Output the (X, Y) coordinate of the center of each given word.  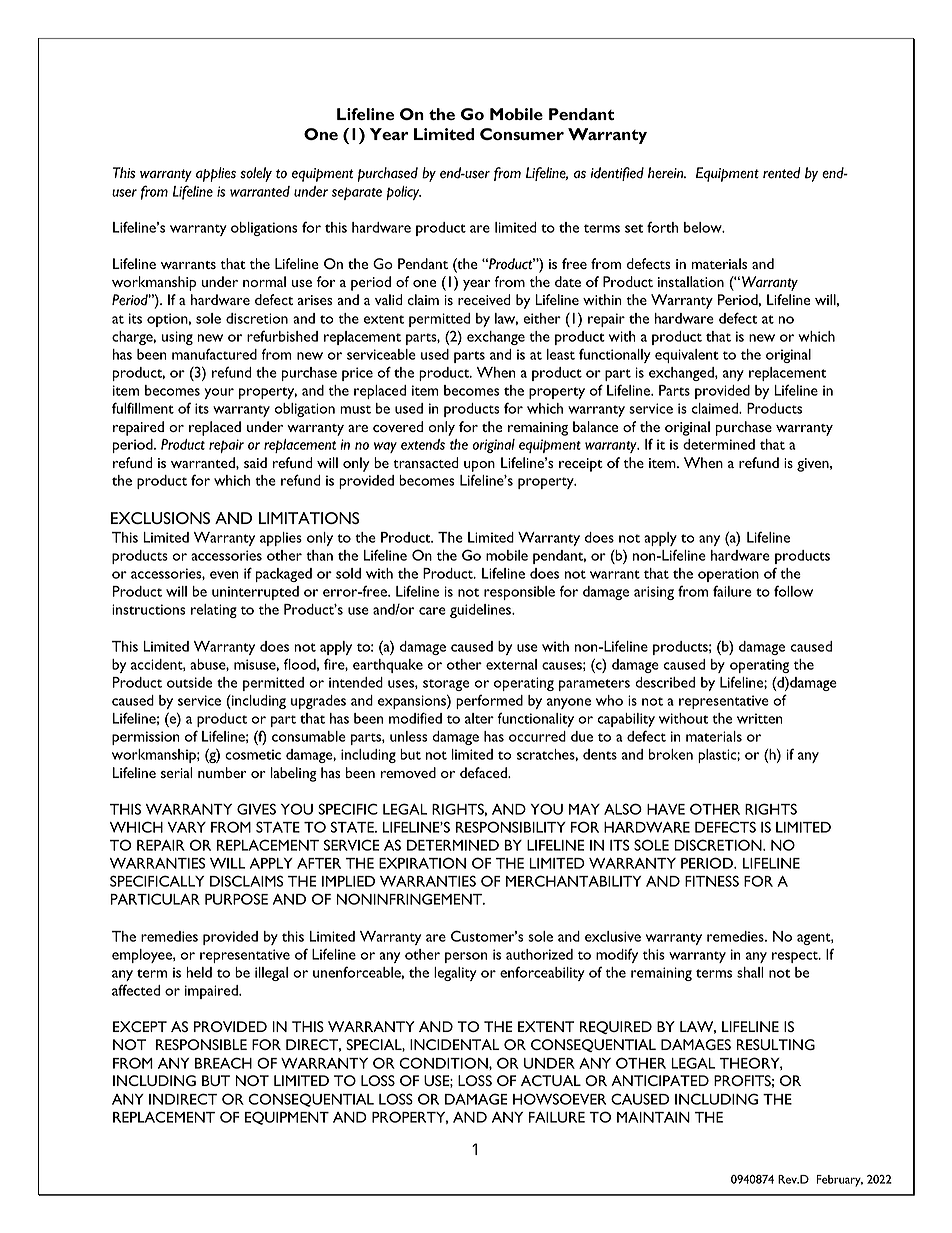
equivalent (687, 356)
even (224, 575)
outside (189, 682)
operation (728, 575)
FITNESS (712, 881)
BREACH (223, 1063)
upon (479, 466)
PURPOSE (236, 899)
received (484, 299)
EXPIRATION (422, 863)
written (760, 718)
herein (667, 173)
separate (357, 193)
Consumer (522, 134)
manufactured (214, 354)
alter (479, 718)
